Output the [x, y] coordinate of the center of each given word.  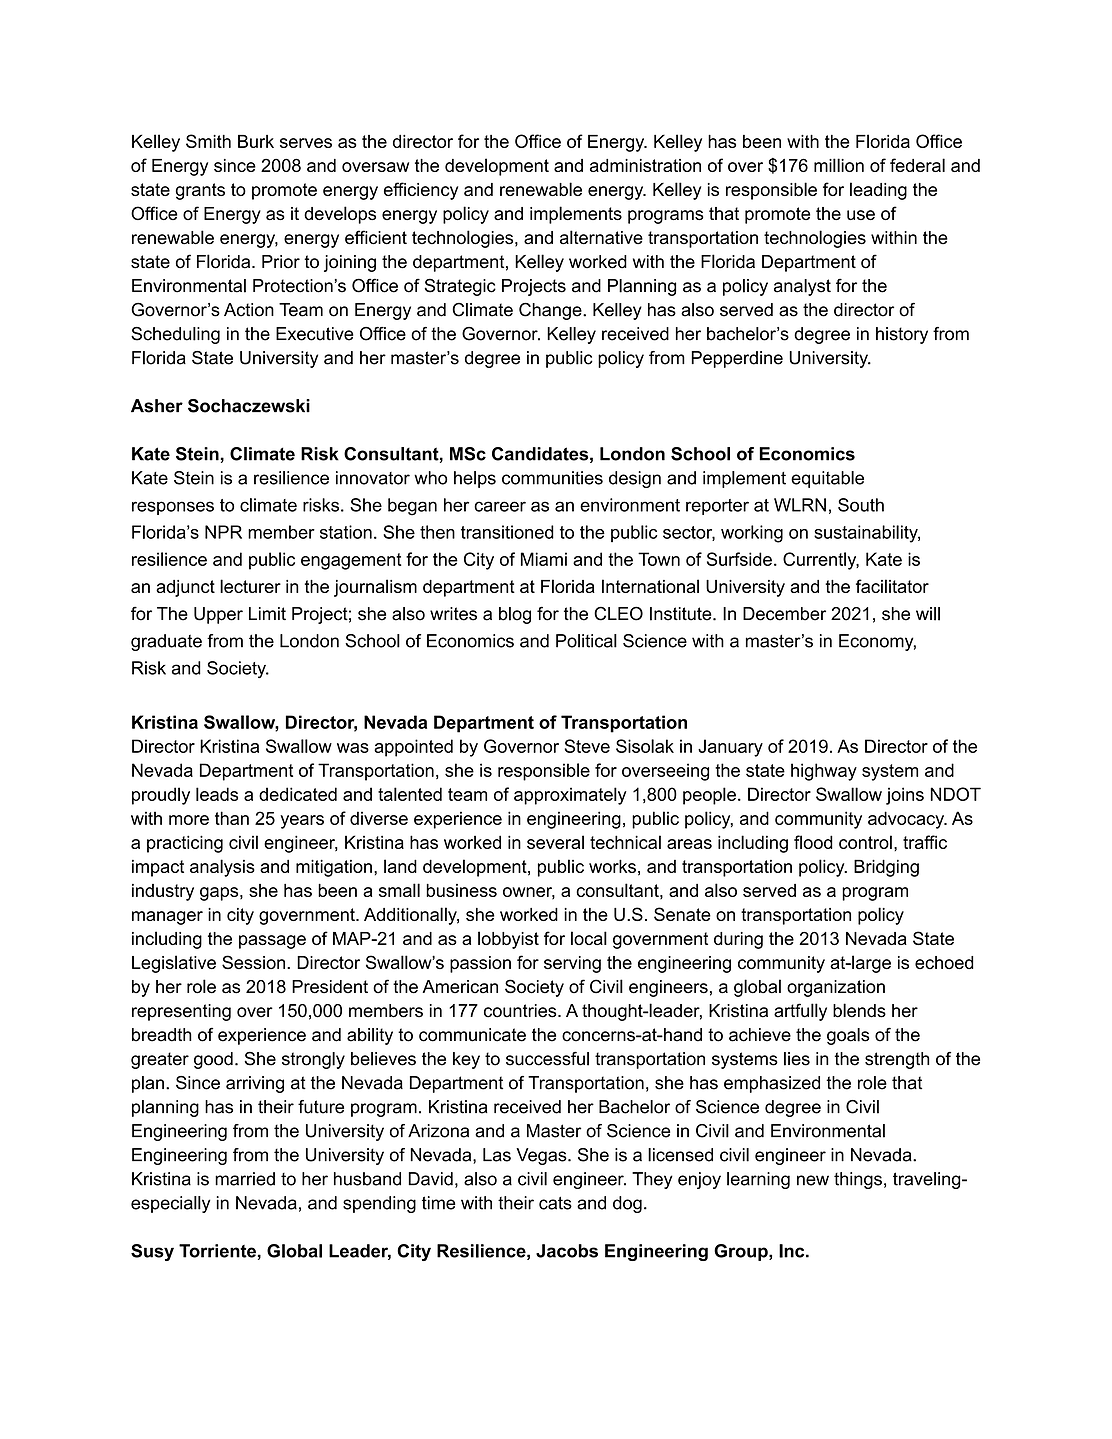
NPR [223, 532]
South [861, 505]
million [839, 165]
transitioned [507, 532]
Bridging [886, 868]
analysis [222, 868]
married [245, 1179]
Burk [256, 141]
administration [645, 165]
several [555, 842]
